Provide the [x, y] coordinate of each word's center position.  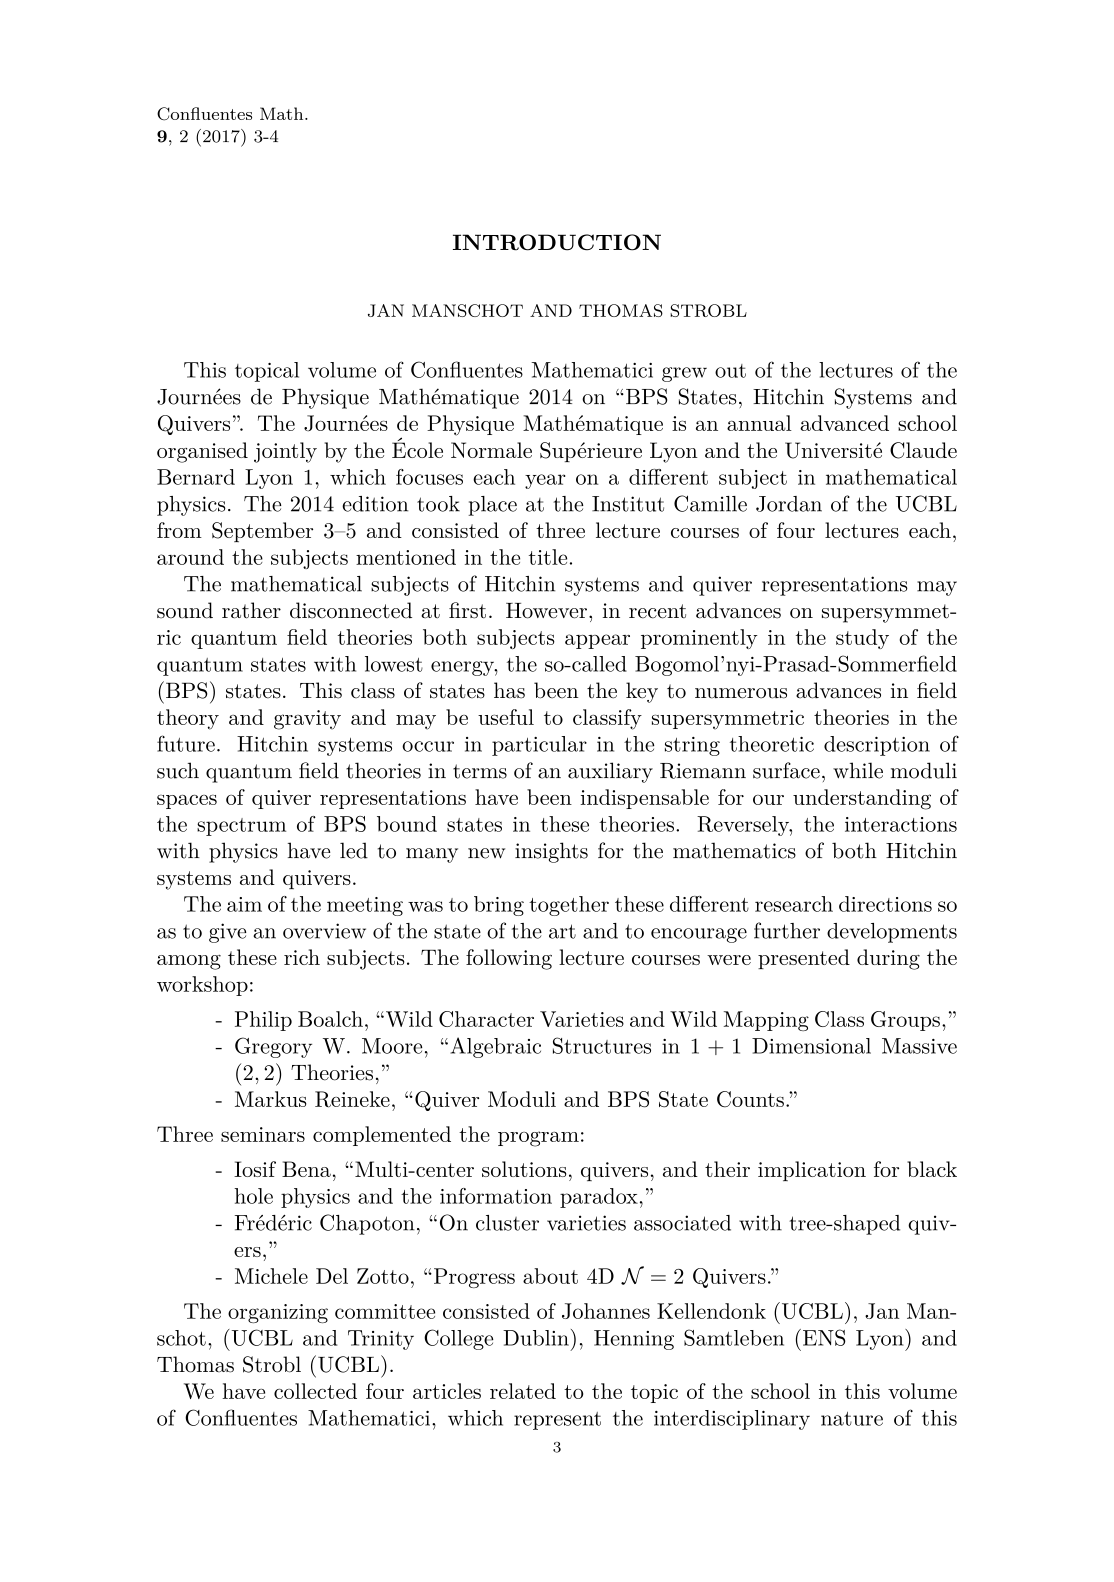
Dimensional [811, 1046]
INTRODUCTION [557, 242]
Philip [263, 1021]
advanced [844, 423]
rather [251, 610]
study [862, 639]
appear [597, 641]
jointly [285, 452]
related [523, 1391]
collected [315, 1391]
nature [852, 1419]
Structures [602, 1045]
